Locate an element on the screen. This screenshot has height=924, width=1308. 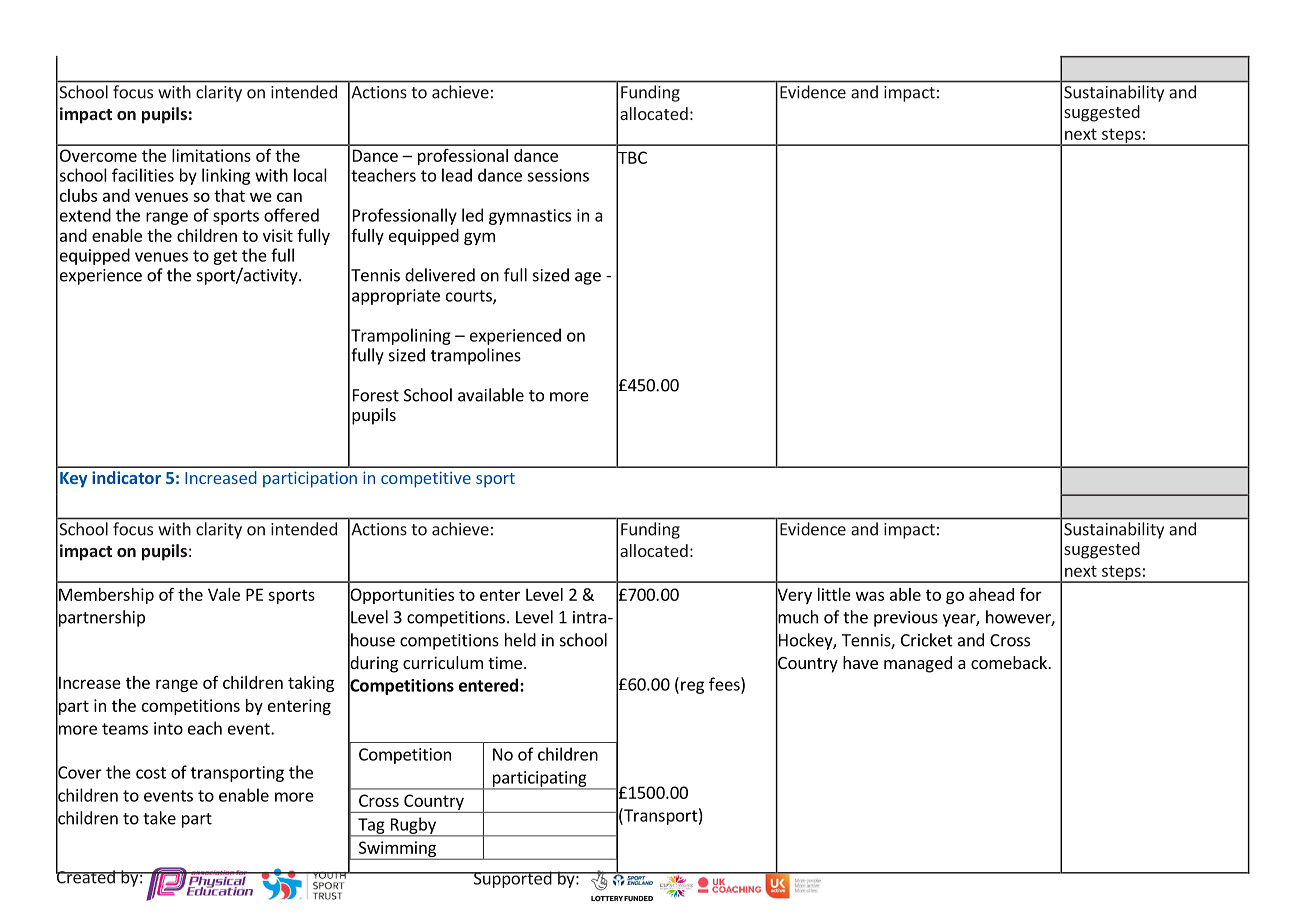
indicator is located at coordinates (126, 477).
